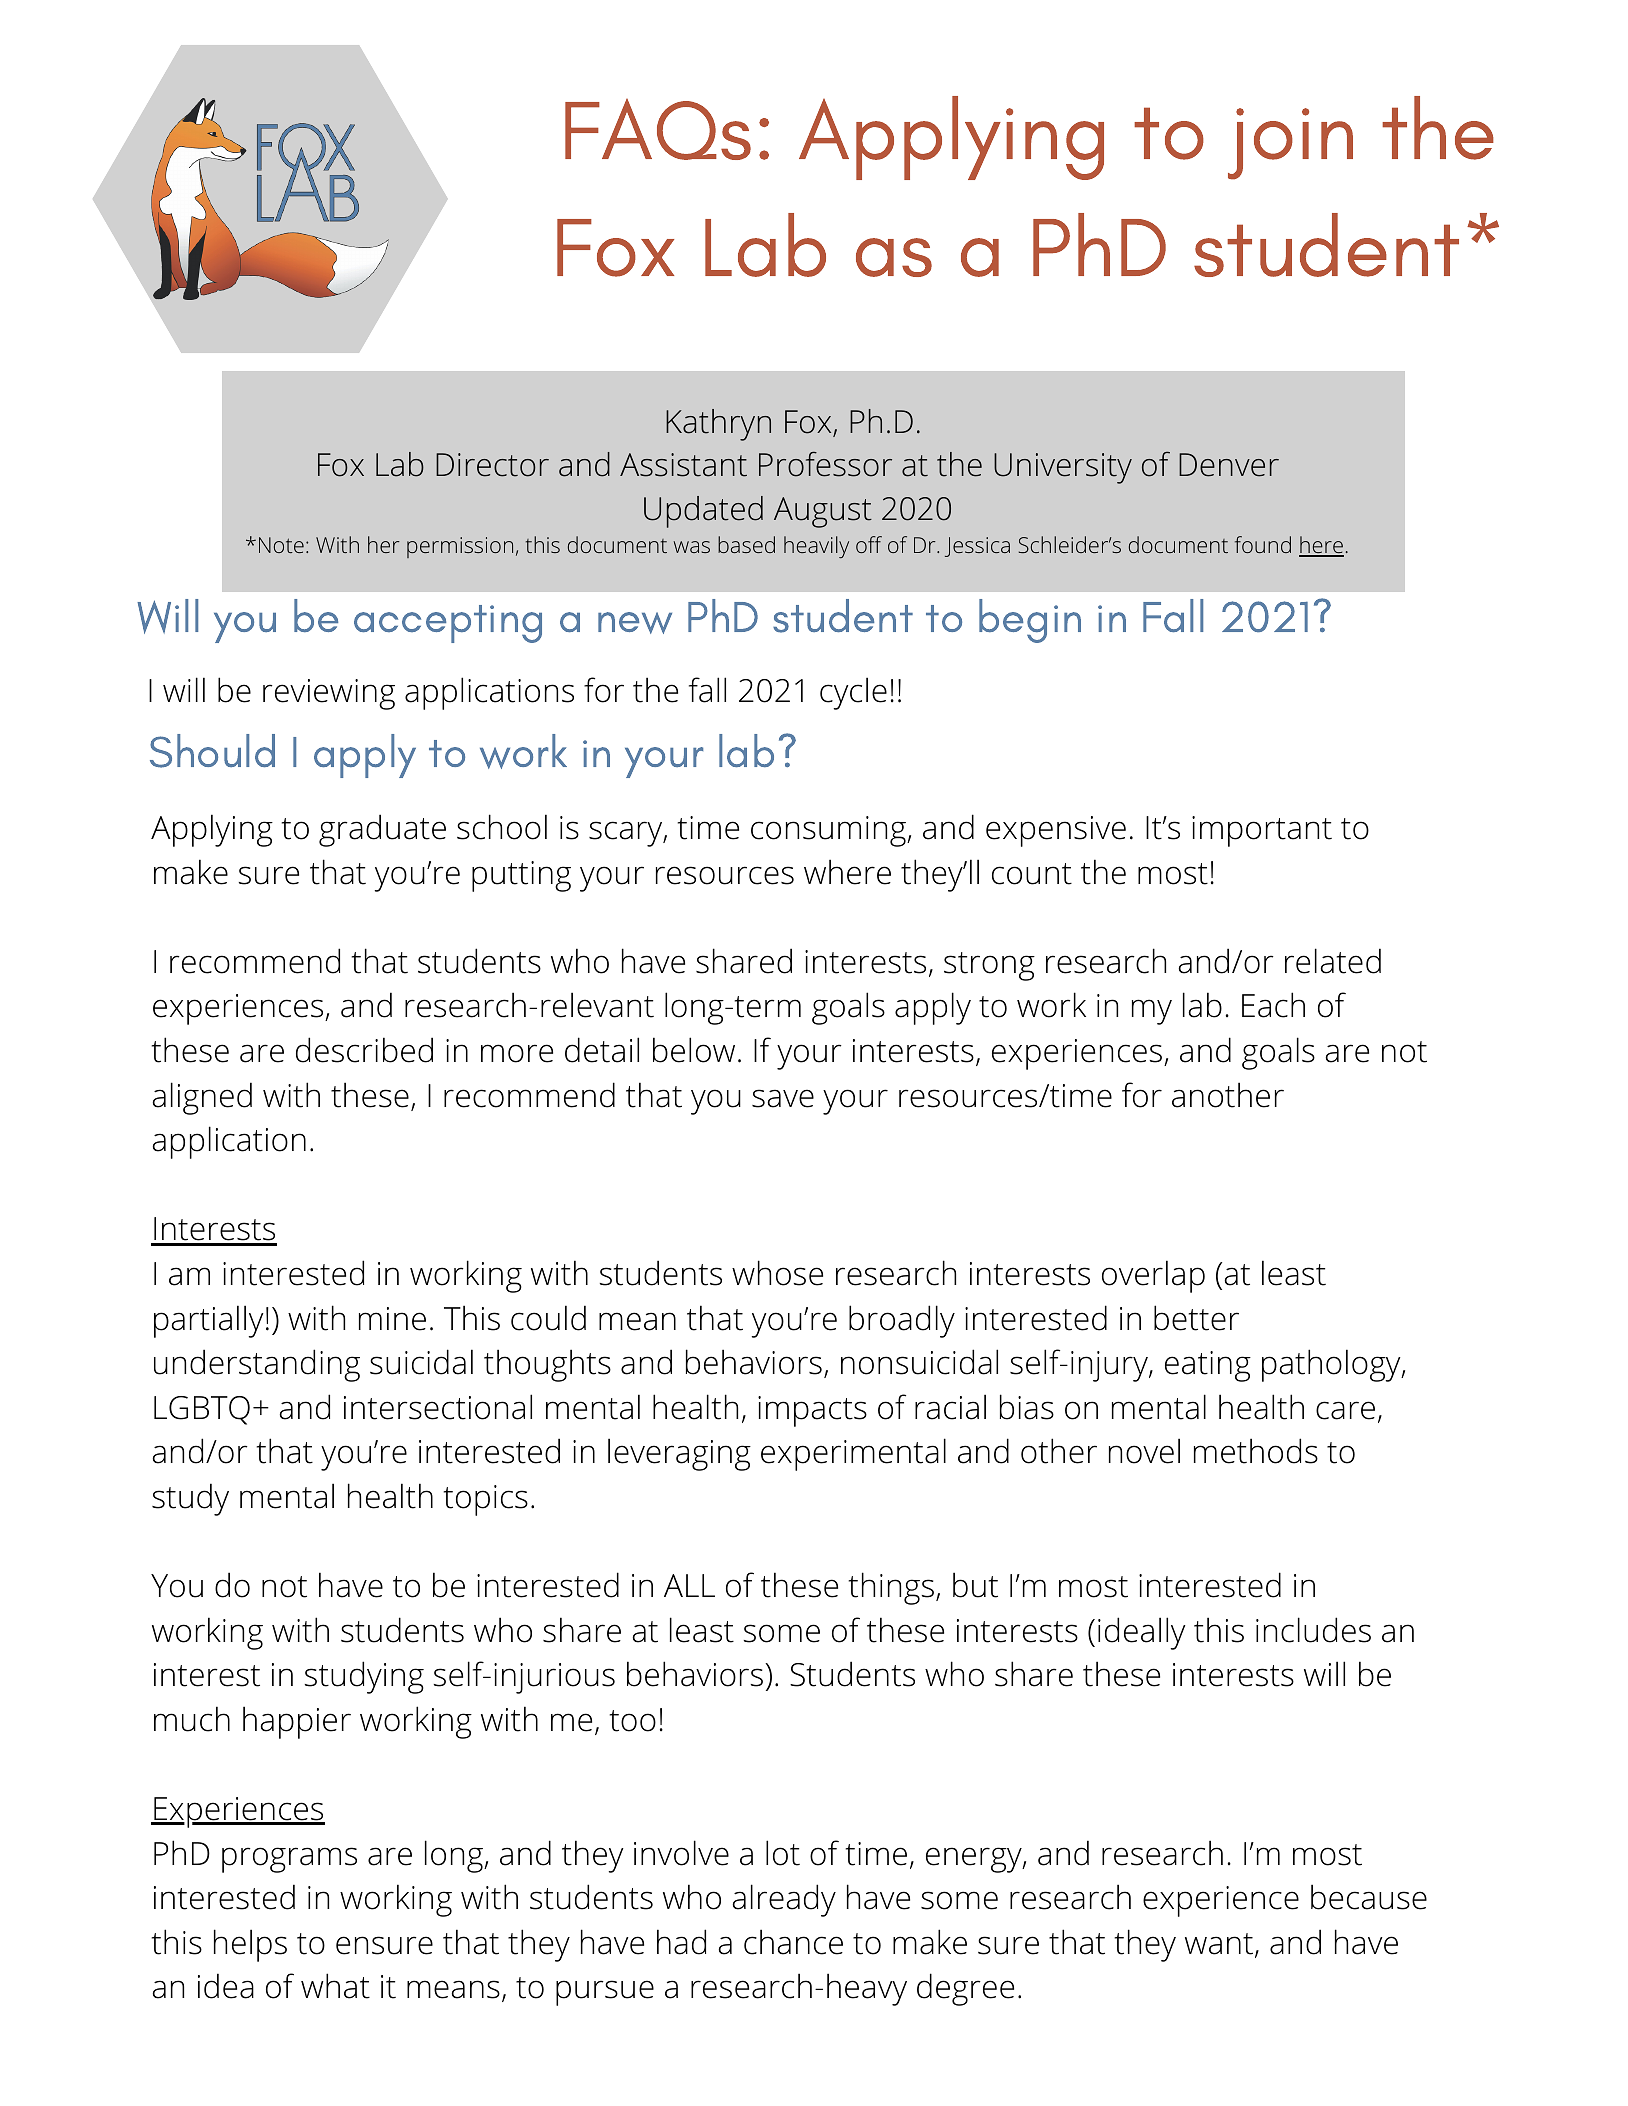 Image resolution: width=1628 pixels, height=2106 pixels. Describe the element at coordinates (257, 1365) in the screenshot. I see `understanding` at that location.
